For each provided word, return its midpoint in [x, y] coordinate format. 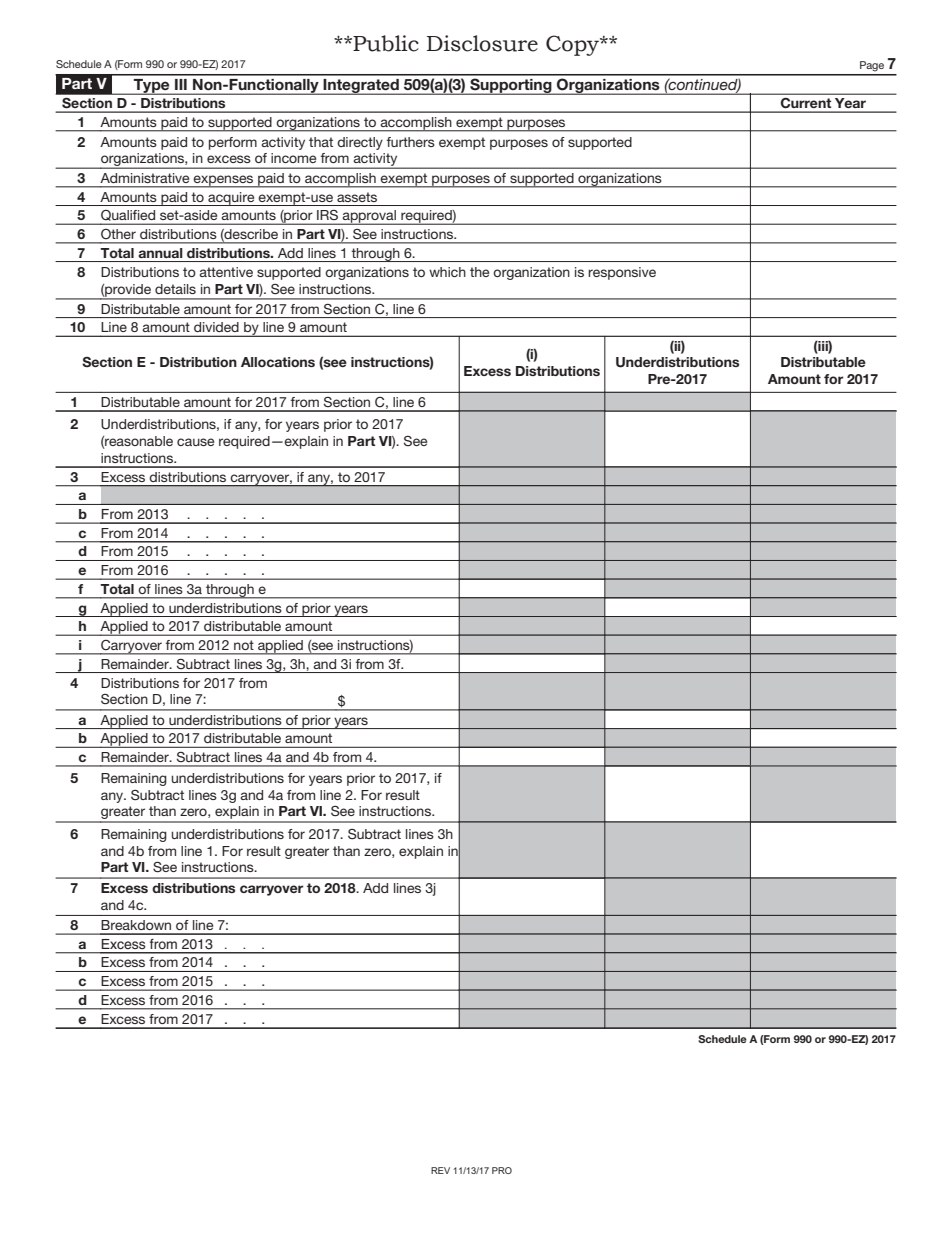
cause [195, 442]
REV [440, 1170]
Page [872, 66]
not [244, 645]
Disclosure [482, 43]
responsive [622, 273]
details [175, 289]
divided [216, 327]
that [321, 142]
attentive [226, 272]
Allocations [278, 362]
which [447, 272]
